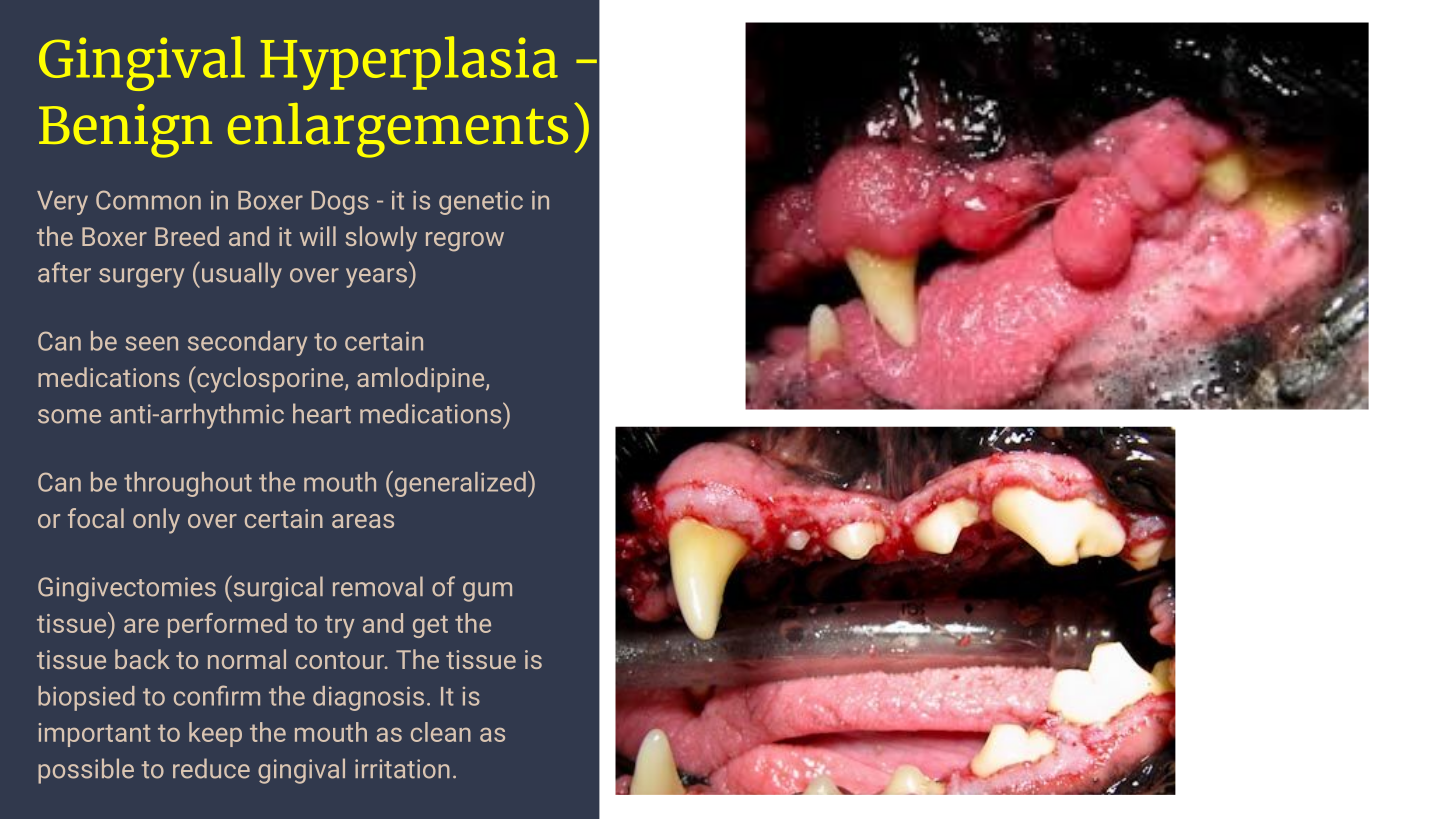  What do you see at coordinates (215, 734) in the document?
I see `keep` at bounding box center [215, 734].
